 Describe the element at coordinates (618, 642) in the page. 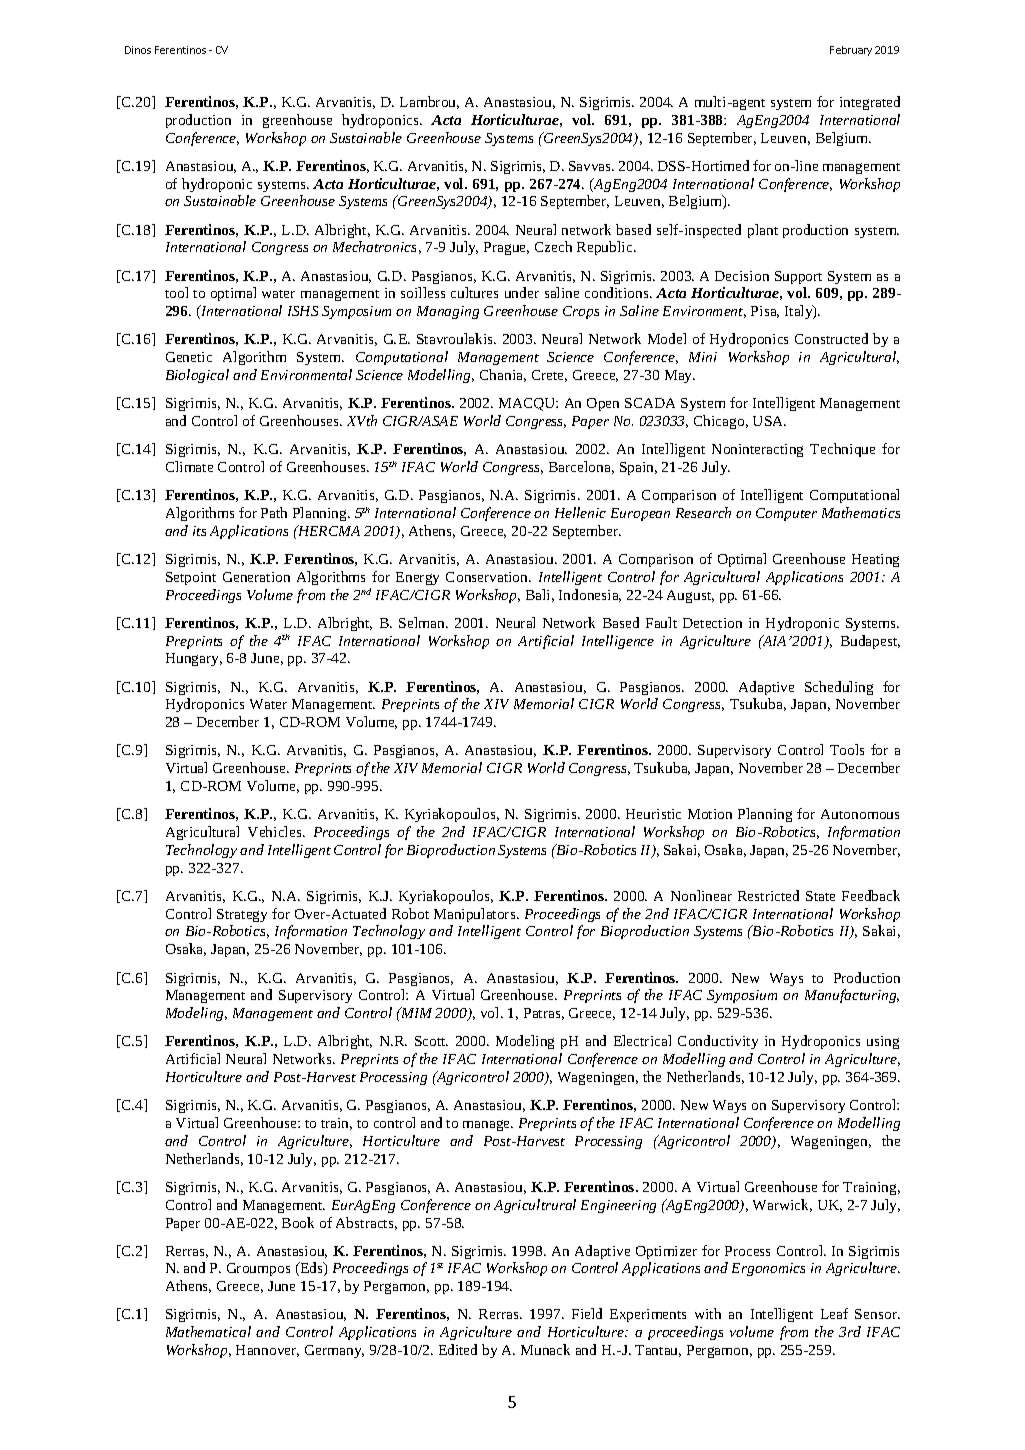

I see `Intelligence` at that location.
